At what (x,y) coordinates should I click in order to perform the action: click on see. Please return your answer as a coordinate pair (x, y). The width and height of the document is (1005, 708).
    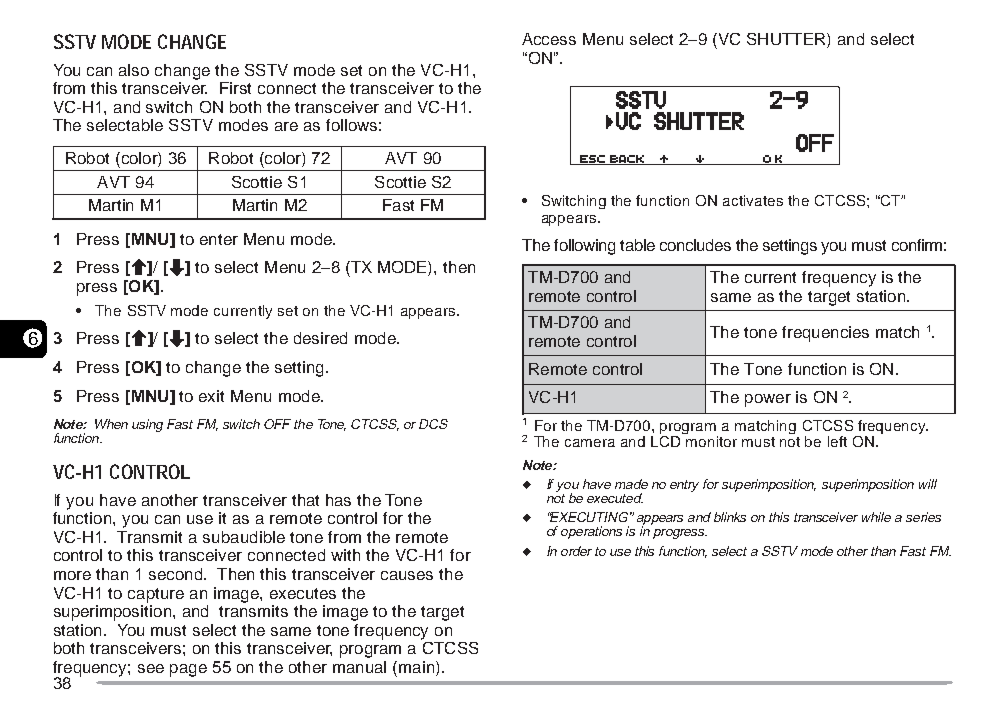
    Looking at the image, I should click on (151, 668).
